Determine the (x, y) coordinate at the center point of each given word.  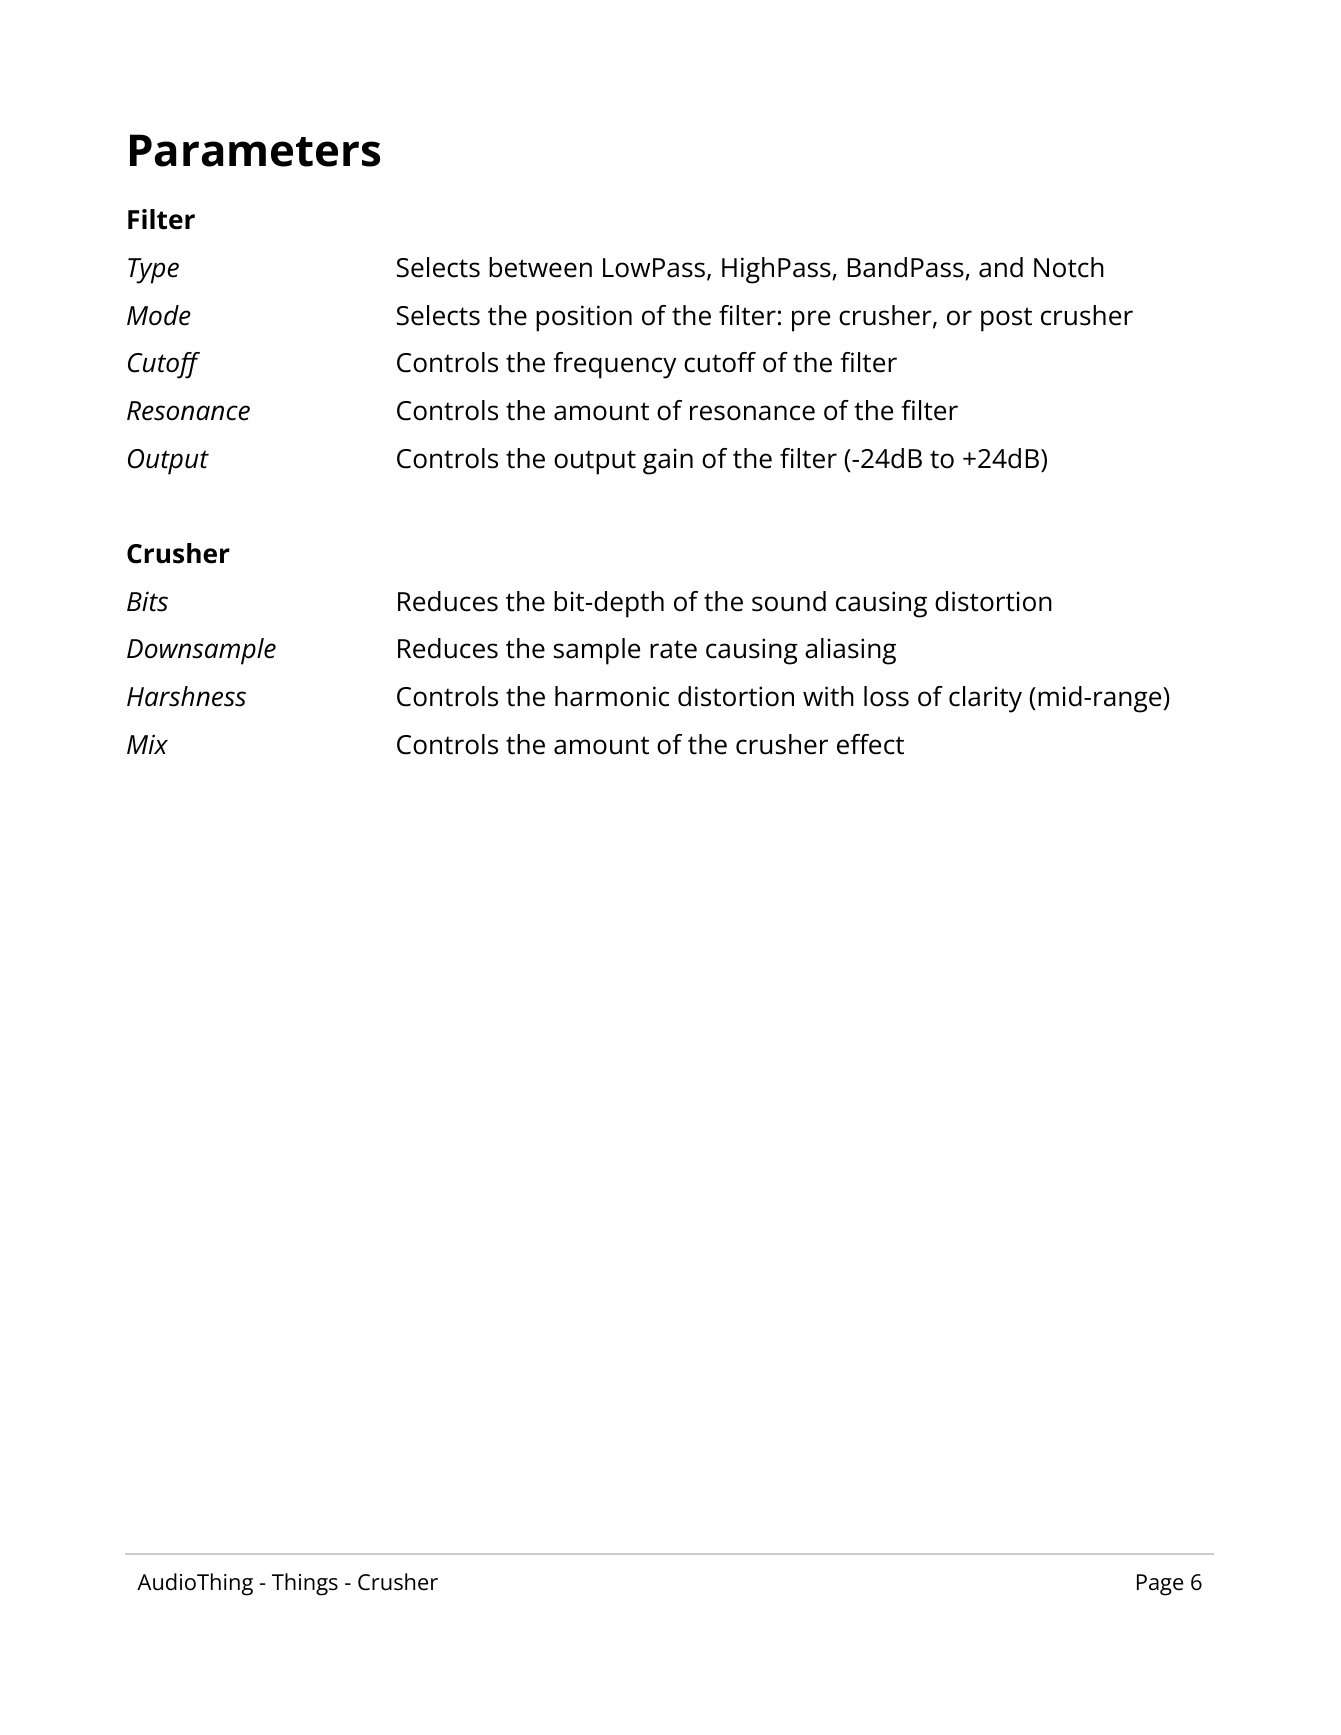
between (540, 267)
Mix (147, 744)
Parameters (255, 150)
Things (305, 1584)
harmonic (612, 696)
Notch (1069, 267)
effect (870, 744)
